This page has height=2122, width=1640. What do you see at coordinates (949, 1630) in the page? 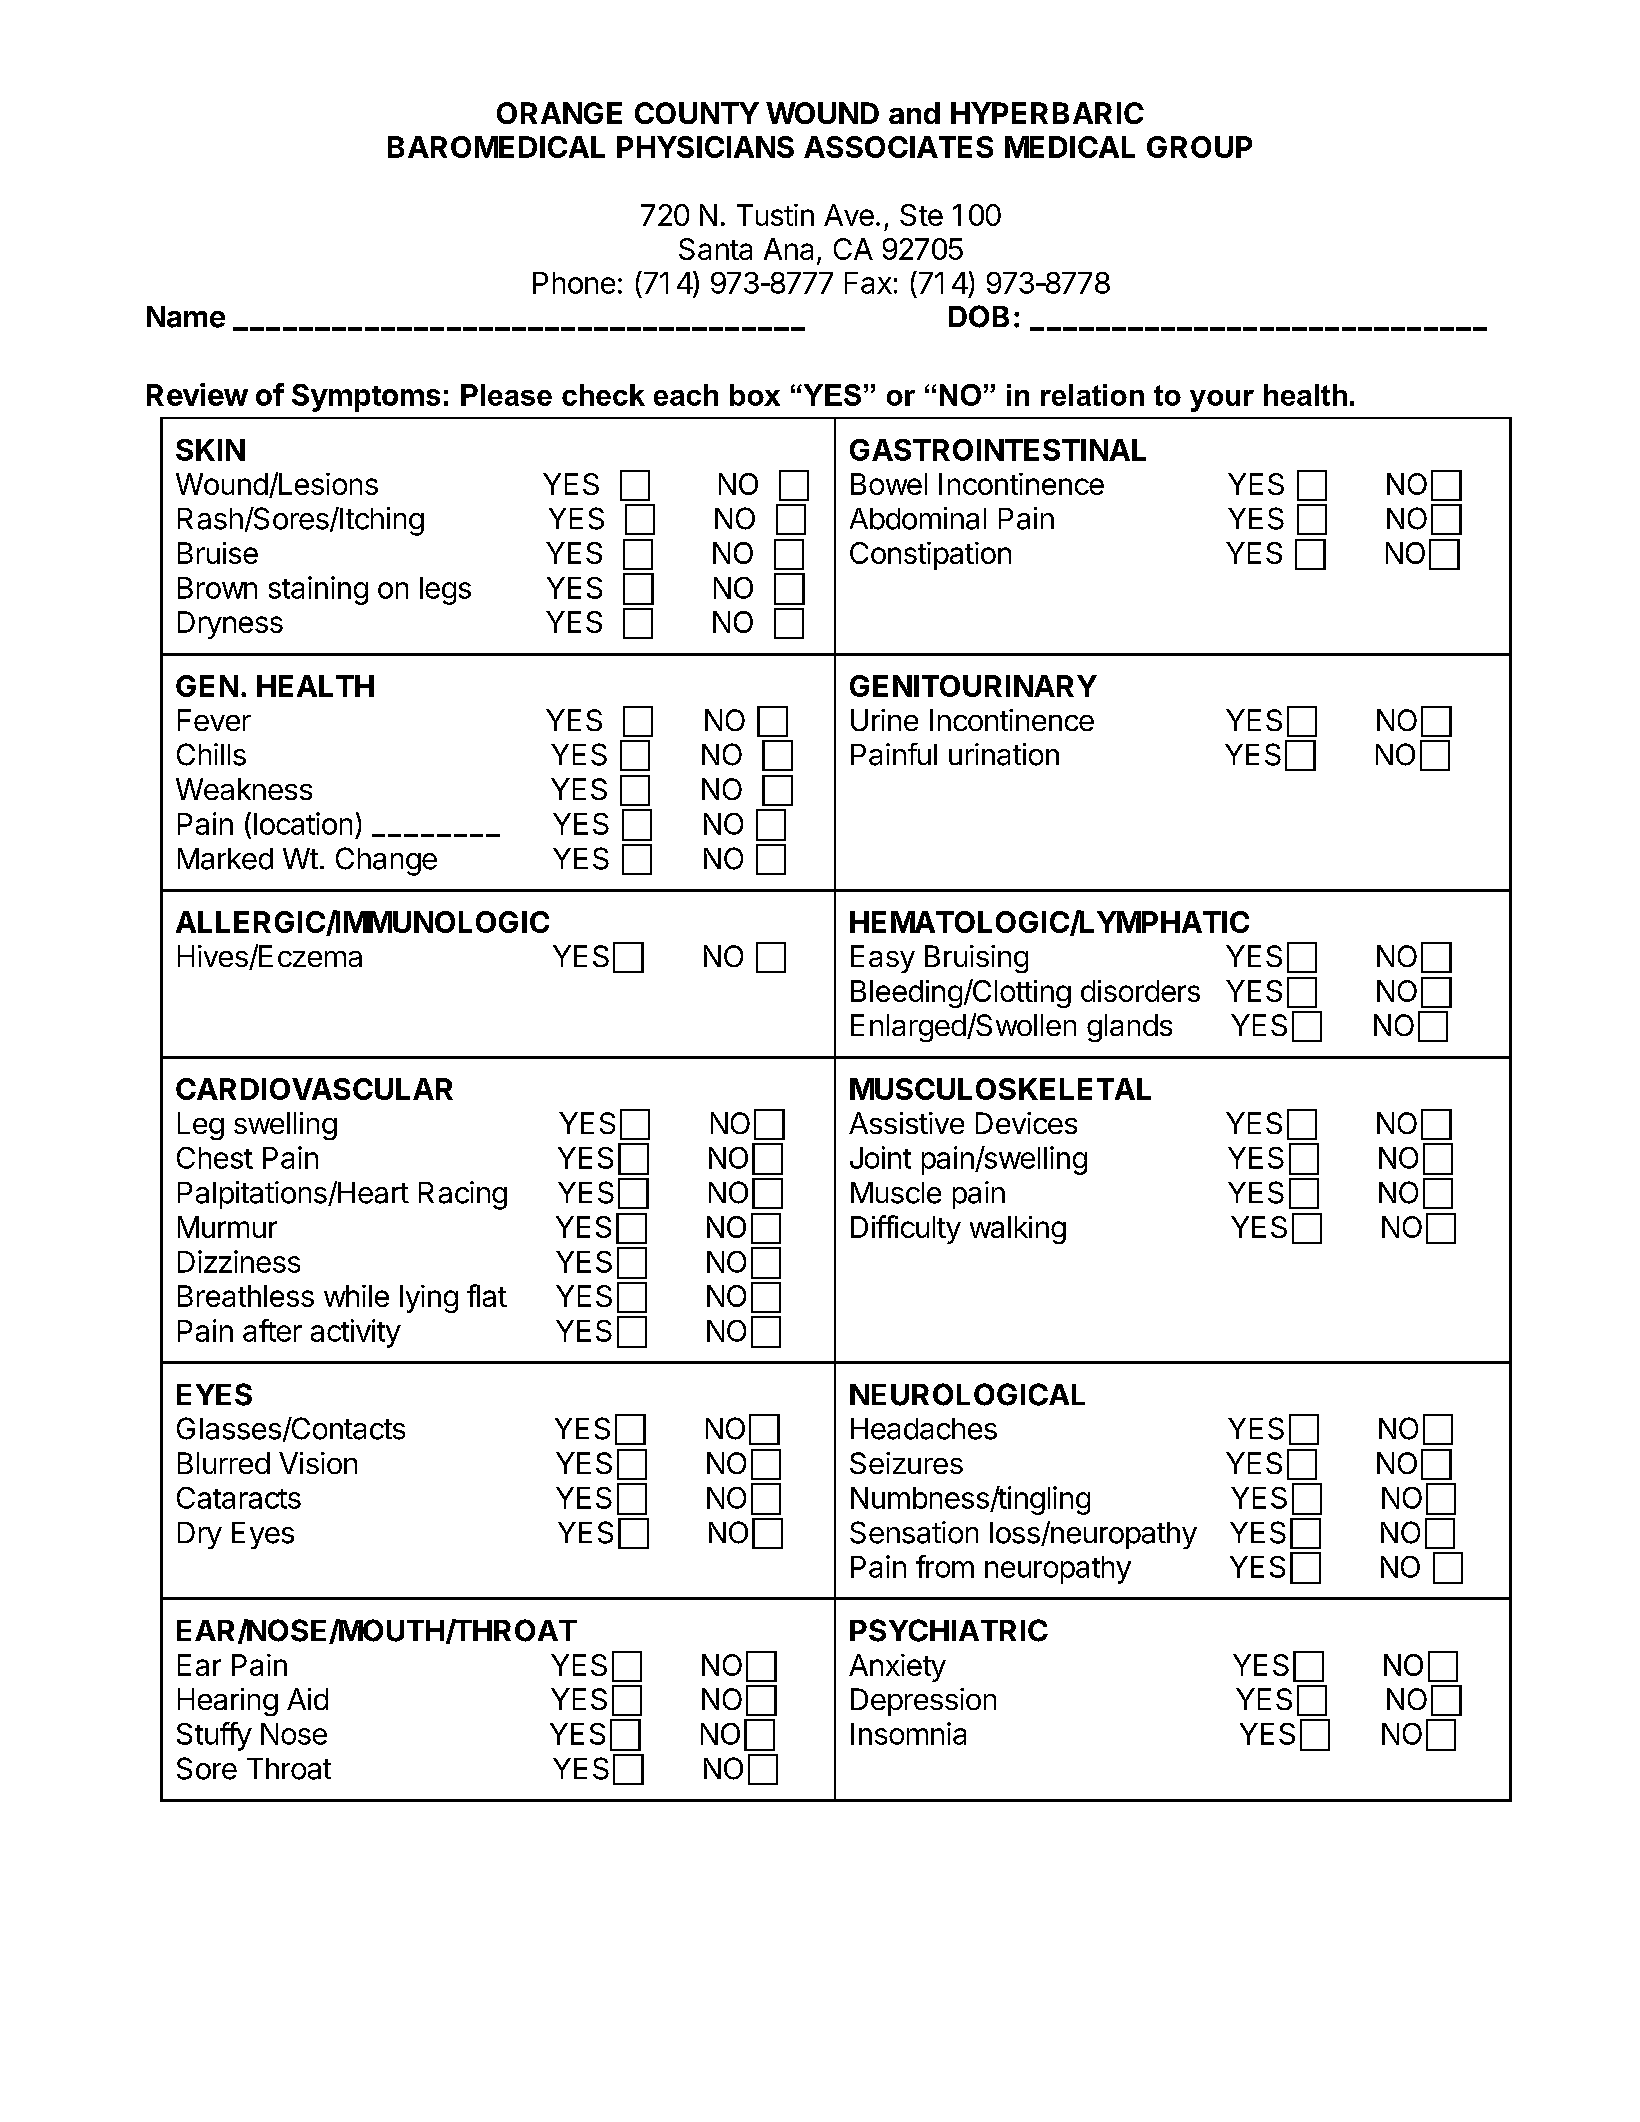
I see `PSYCHIATRIC` at bounding box center [949, 1630].
